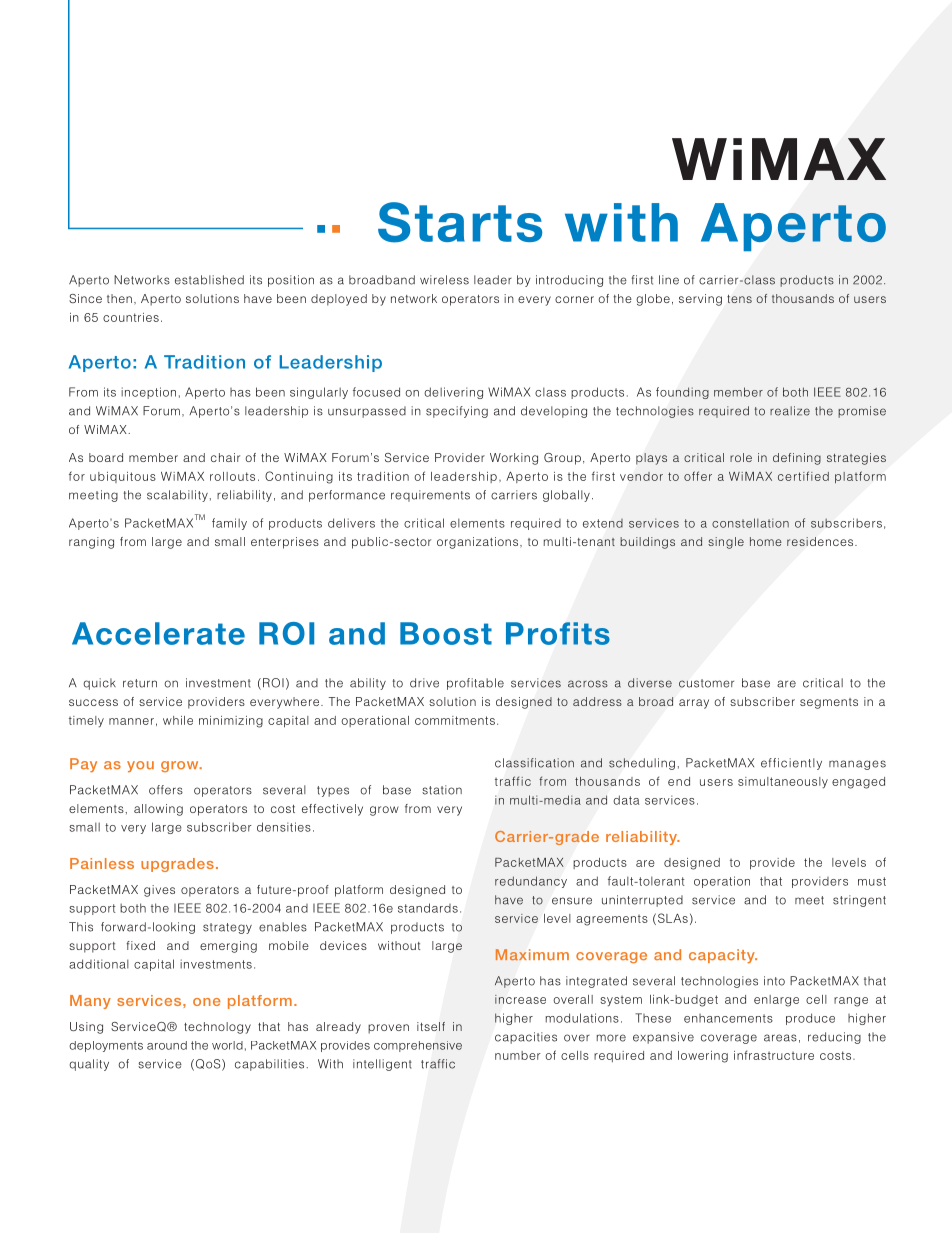  Describe the element at coordinates (167, 1045) in the page. I see `around` at that location.
